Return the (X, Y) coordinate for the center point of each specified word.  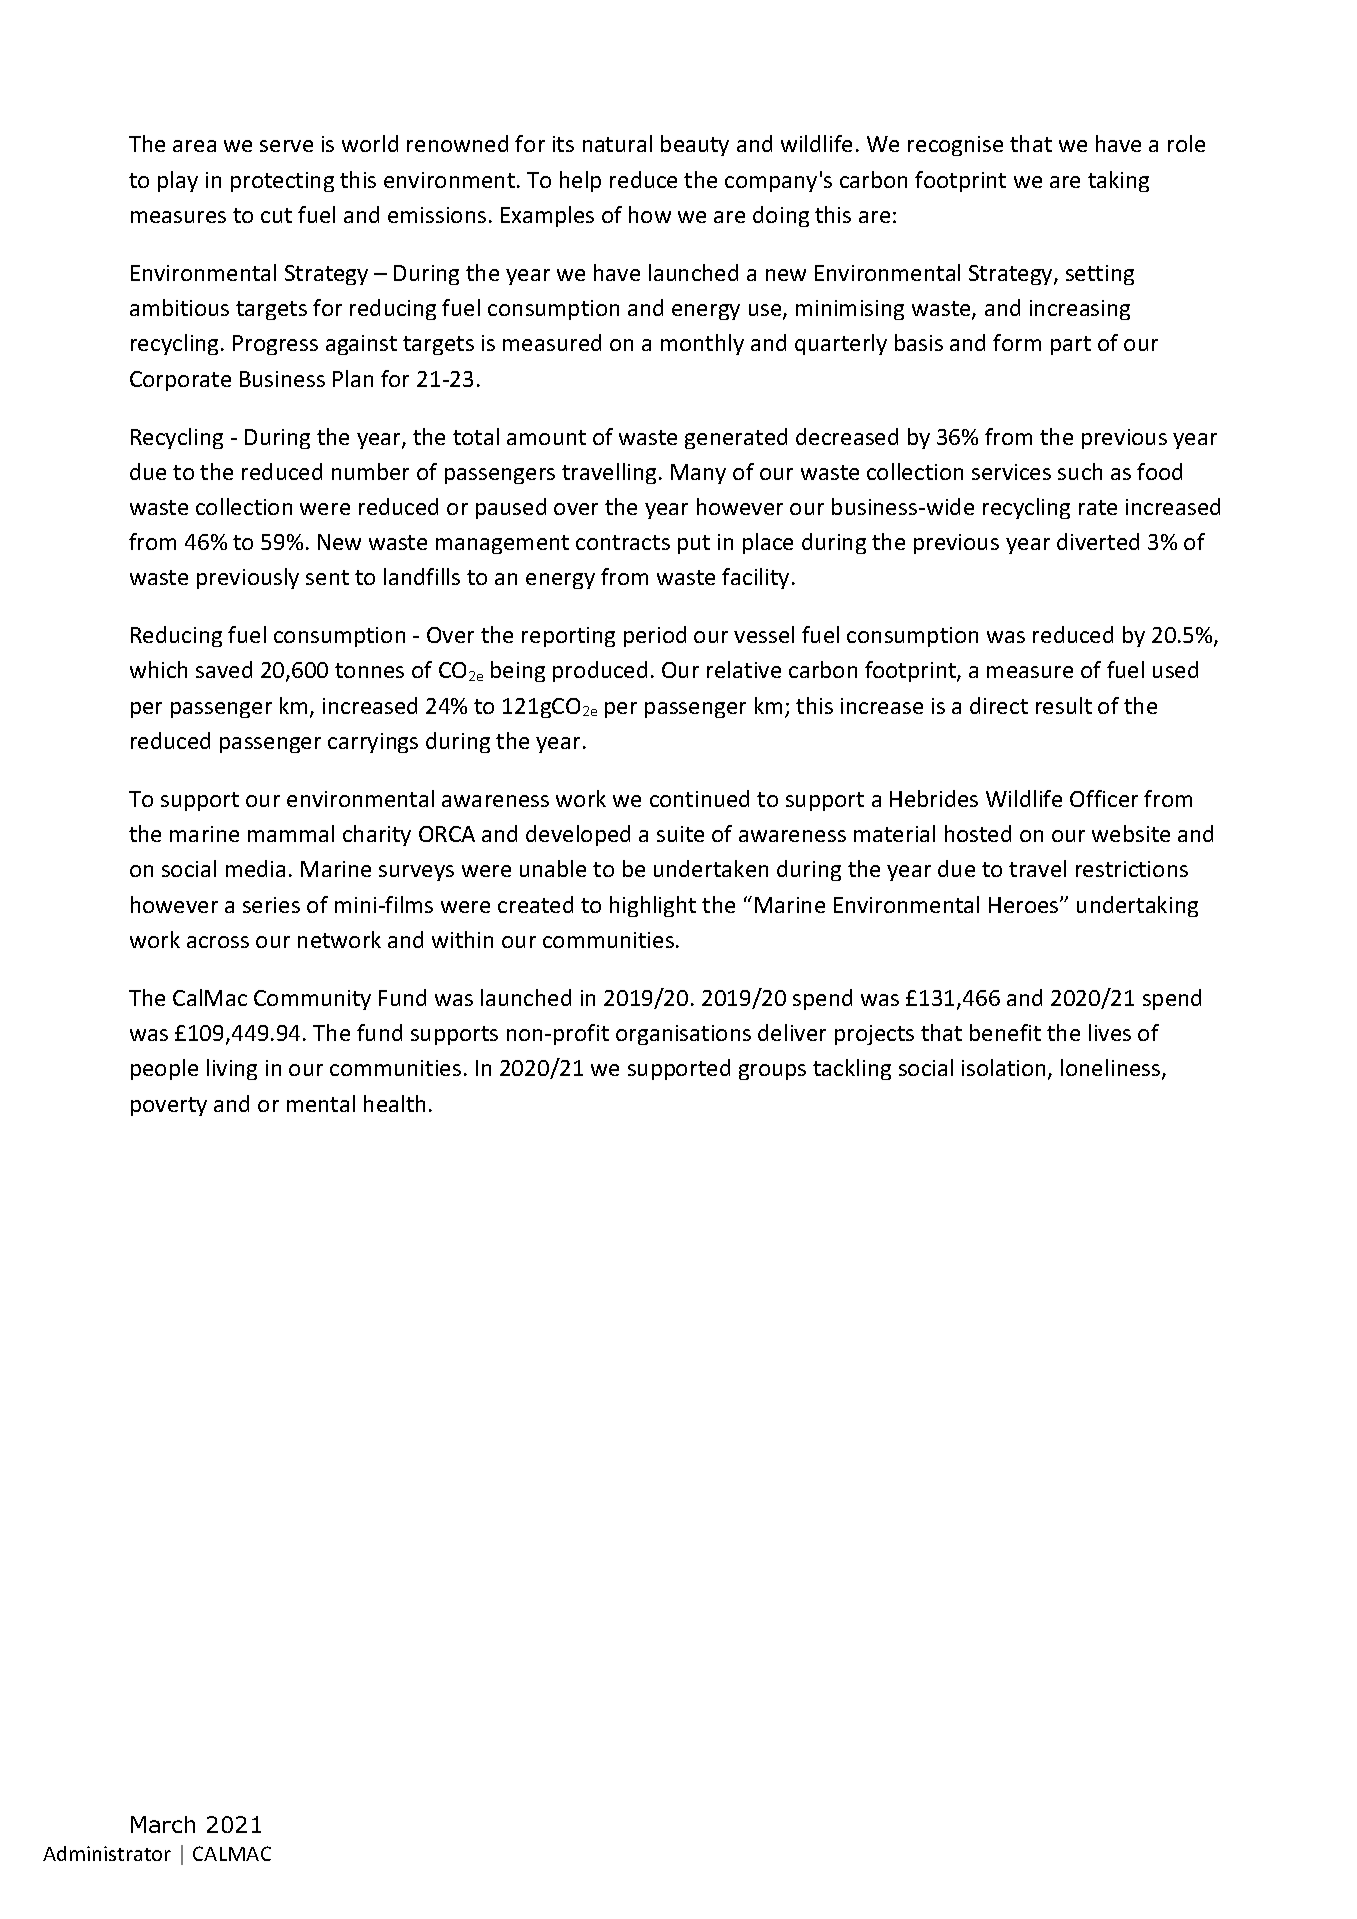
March (163, 1824)
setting (1100, 275)
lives (1110, 1032)
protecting (282, 182)
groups (772, 1072)
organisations (683, 1035)
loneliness (1112, 1069)
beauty (695, 145)
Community (312, 1000)
